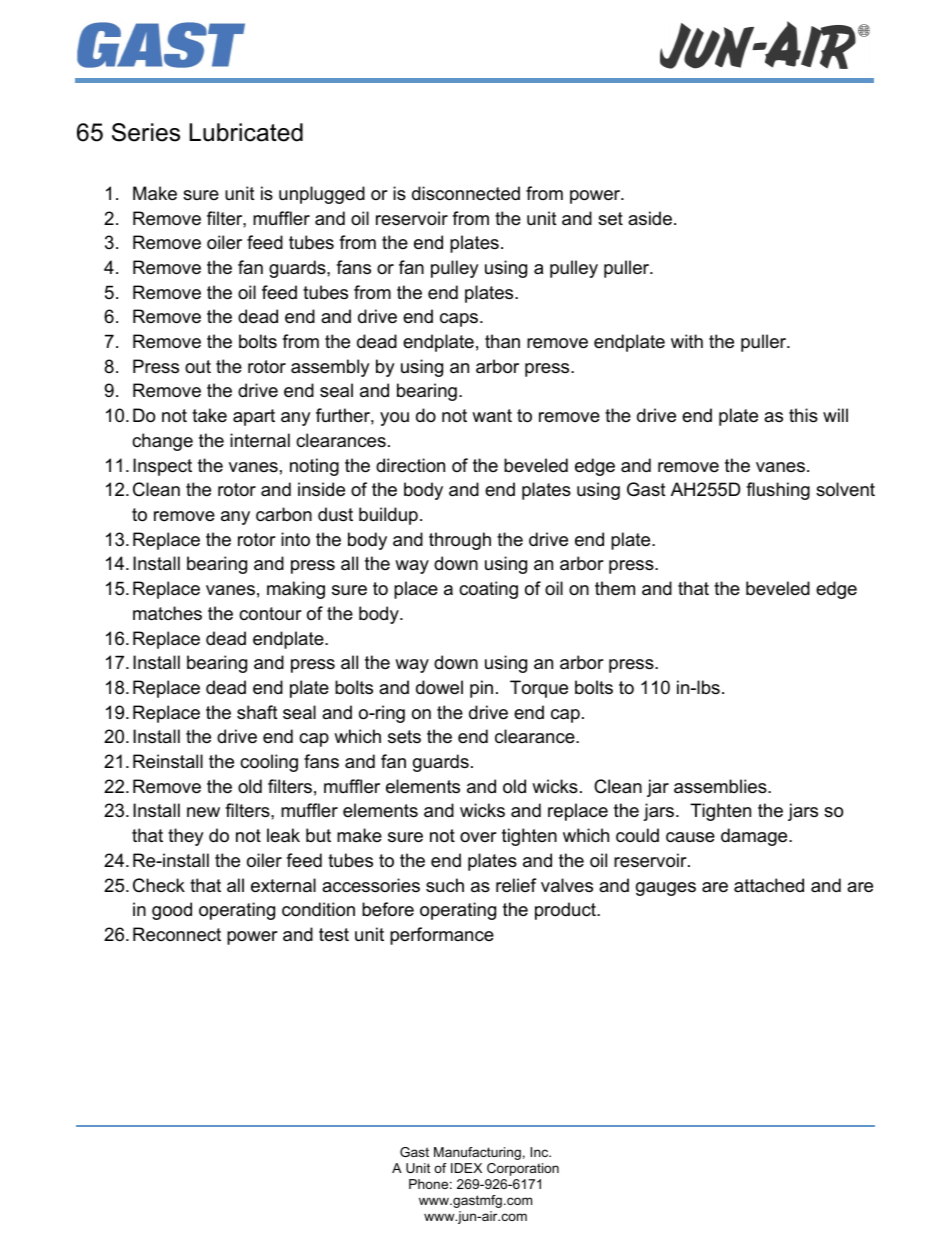 The image size is (952, 1233). I want to click on new, so click(203, 812).
